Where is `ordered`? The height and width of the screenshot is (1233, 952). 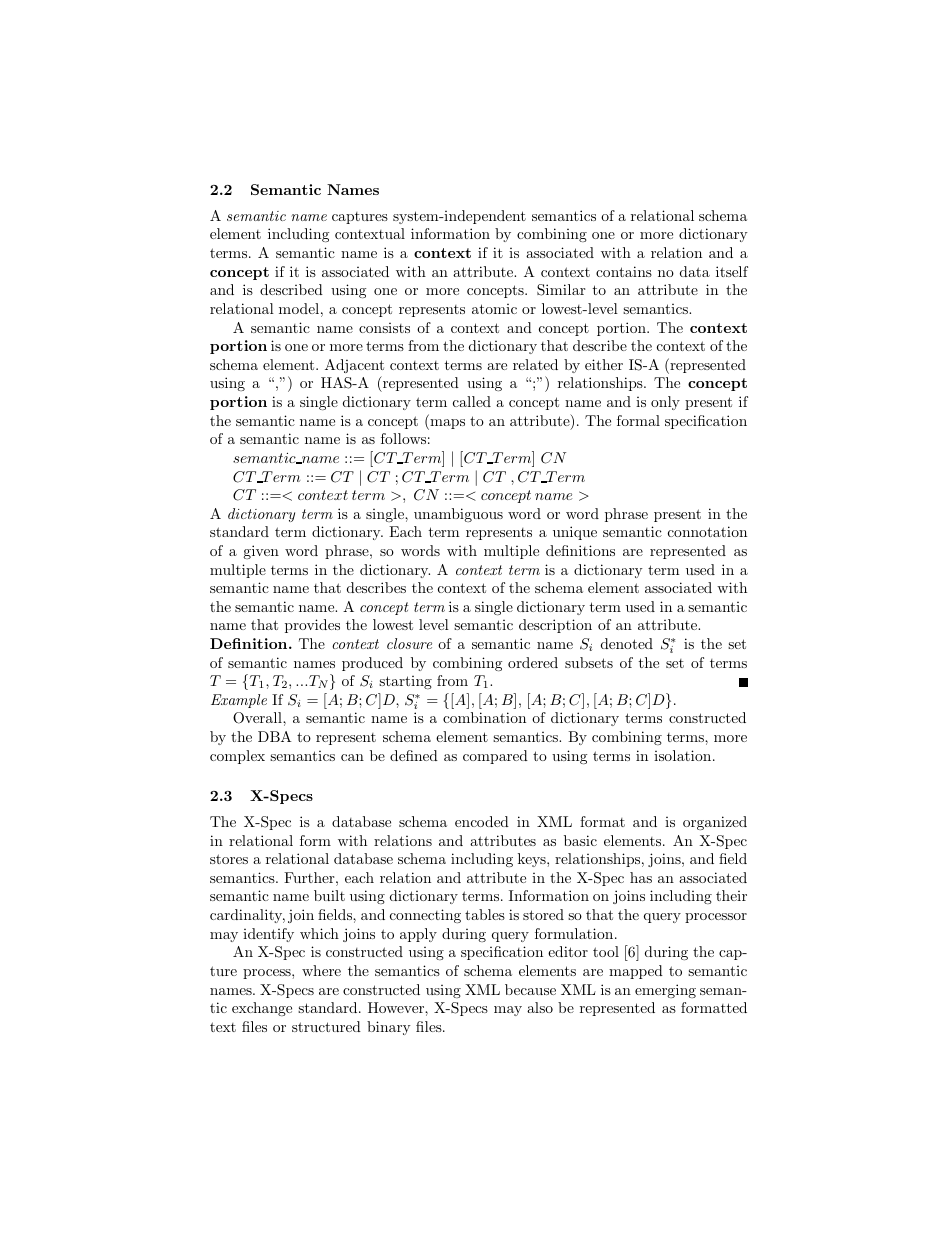
ordered is located at coordinates (533, 662).
